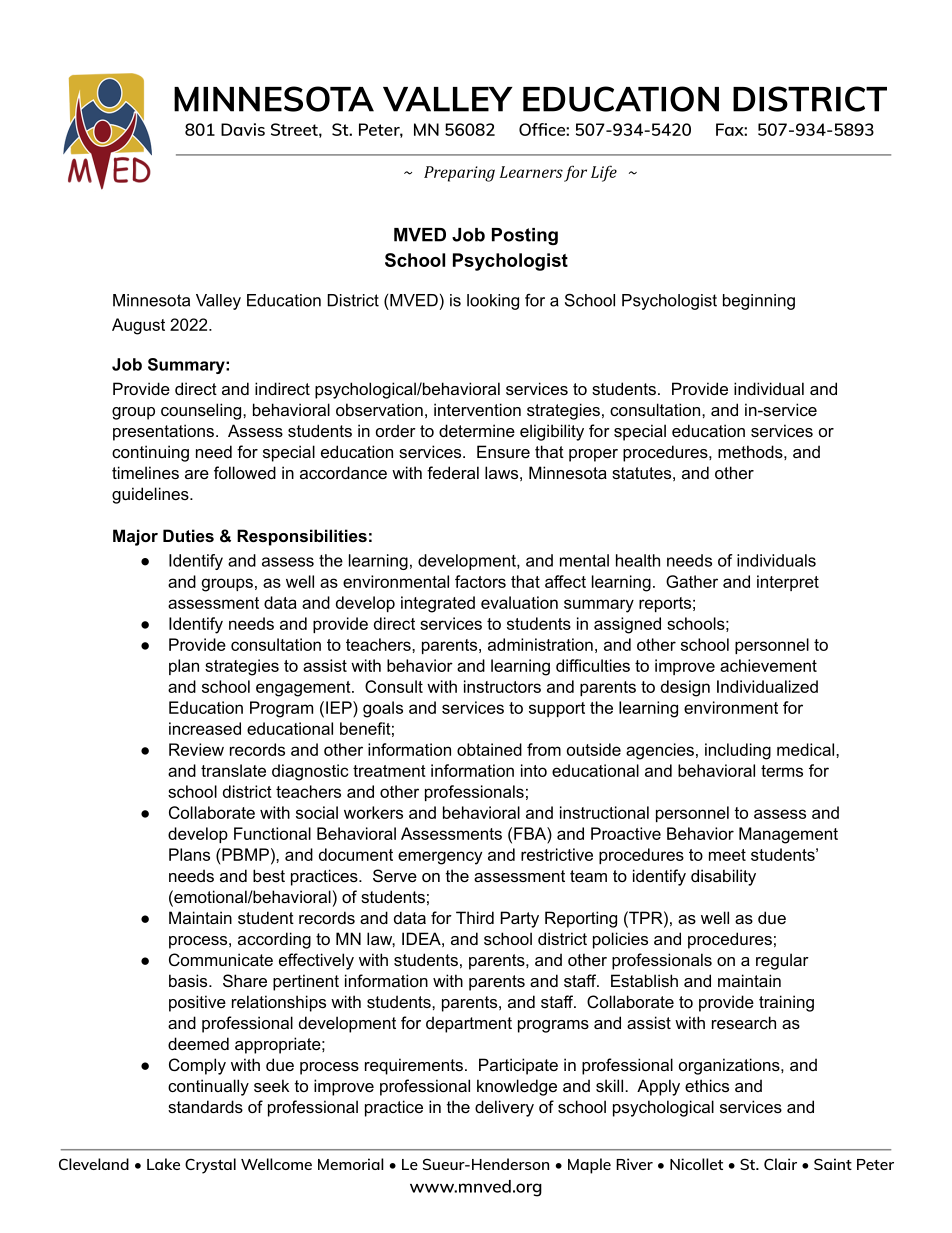 This page has width=952, height=1233. What do you see at coordinates (440, 858) in the page?
I see `emergency` at bounding box center [440, 858].
